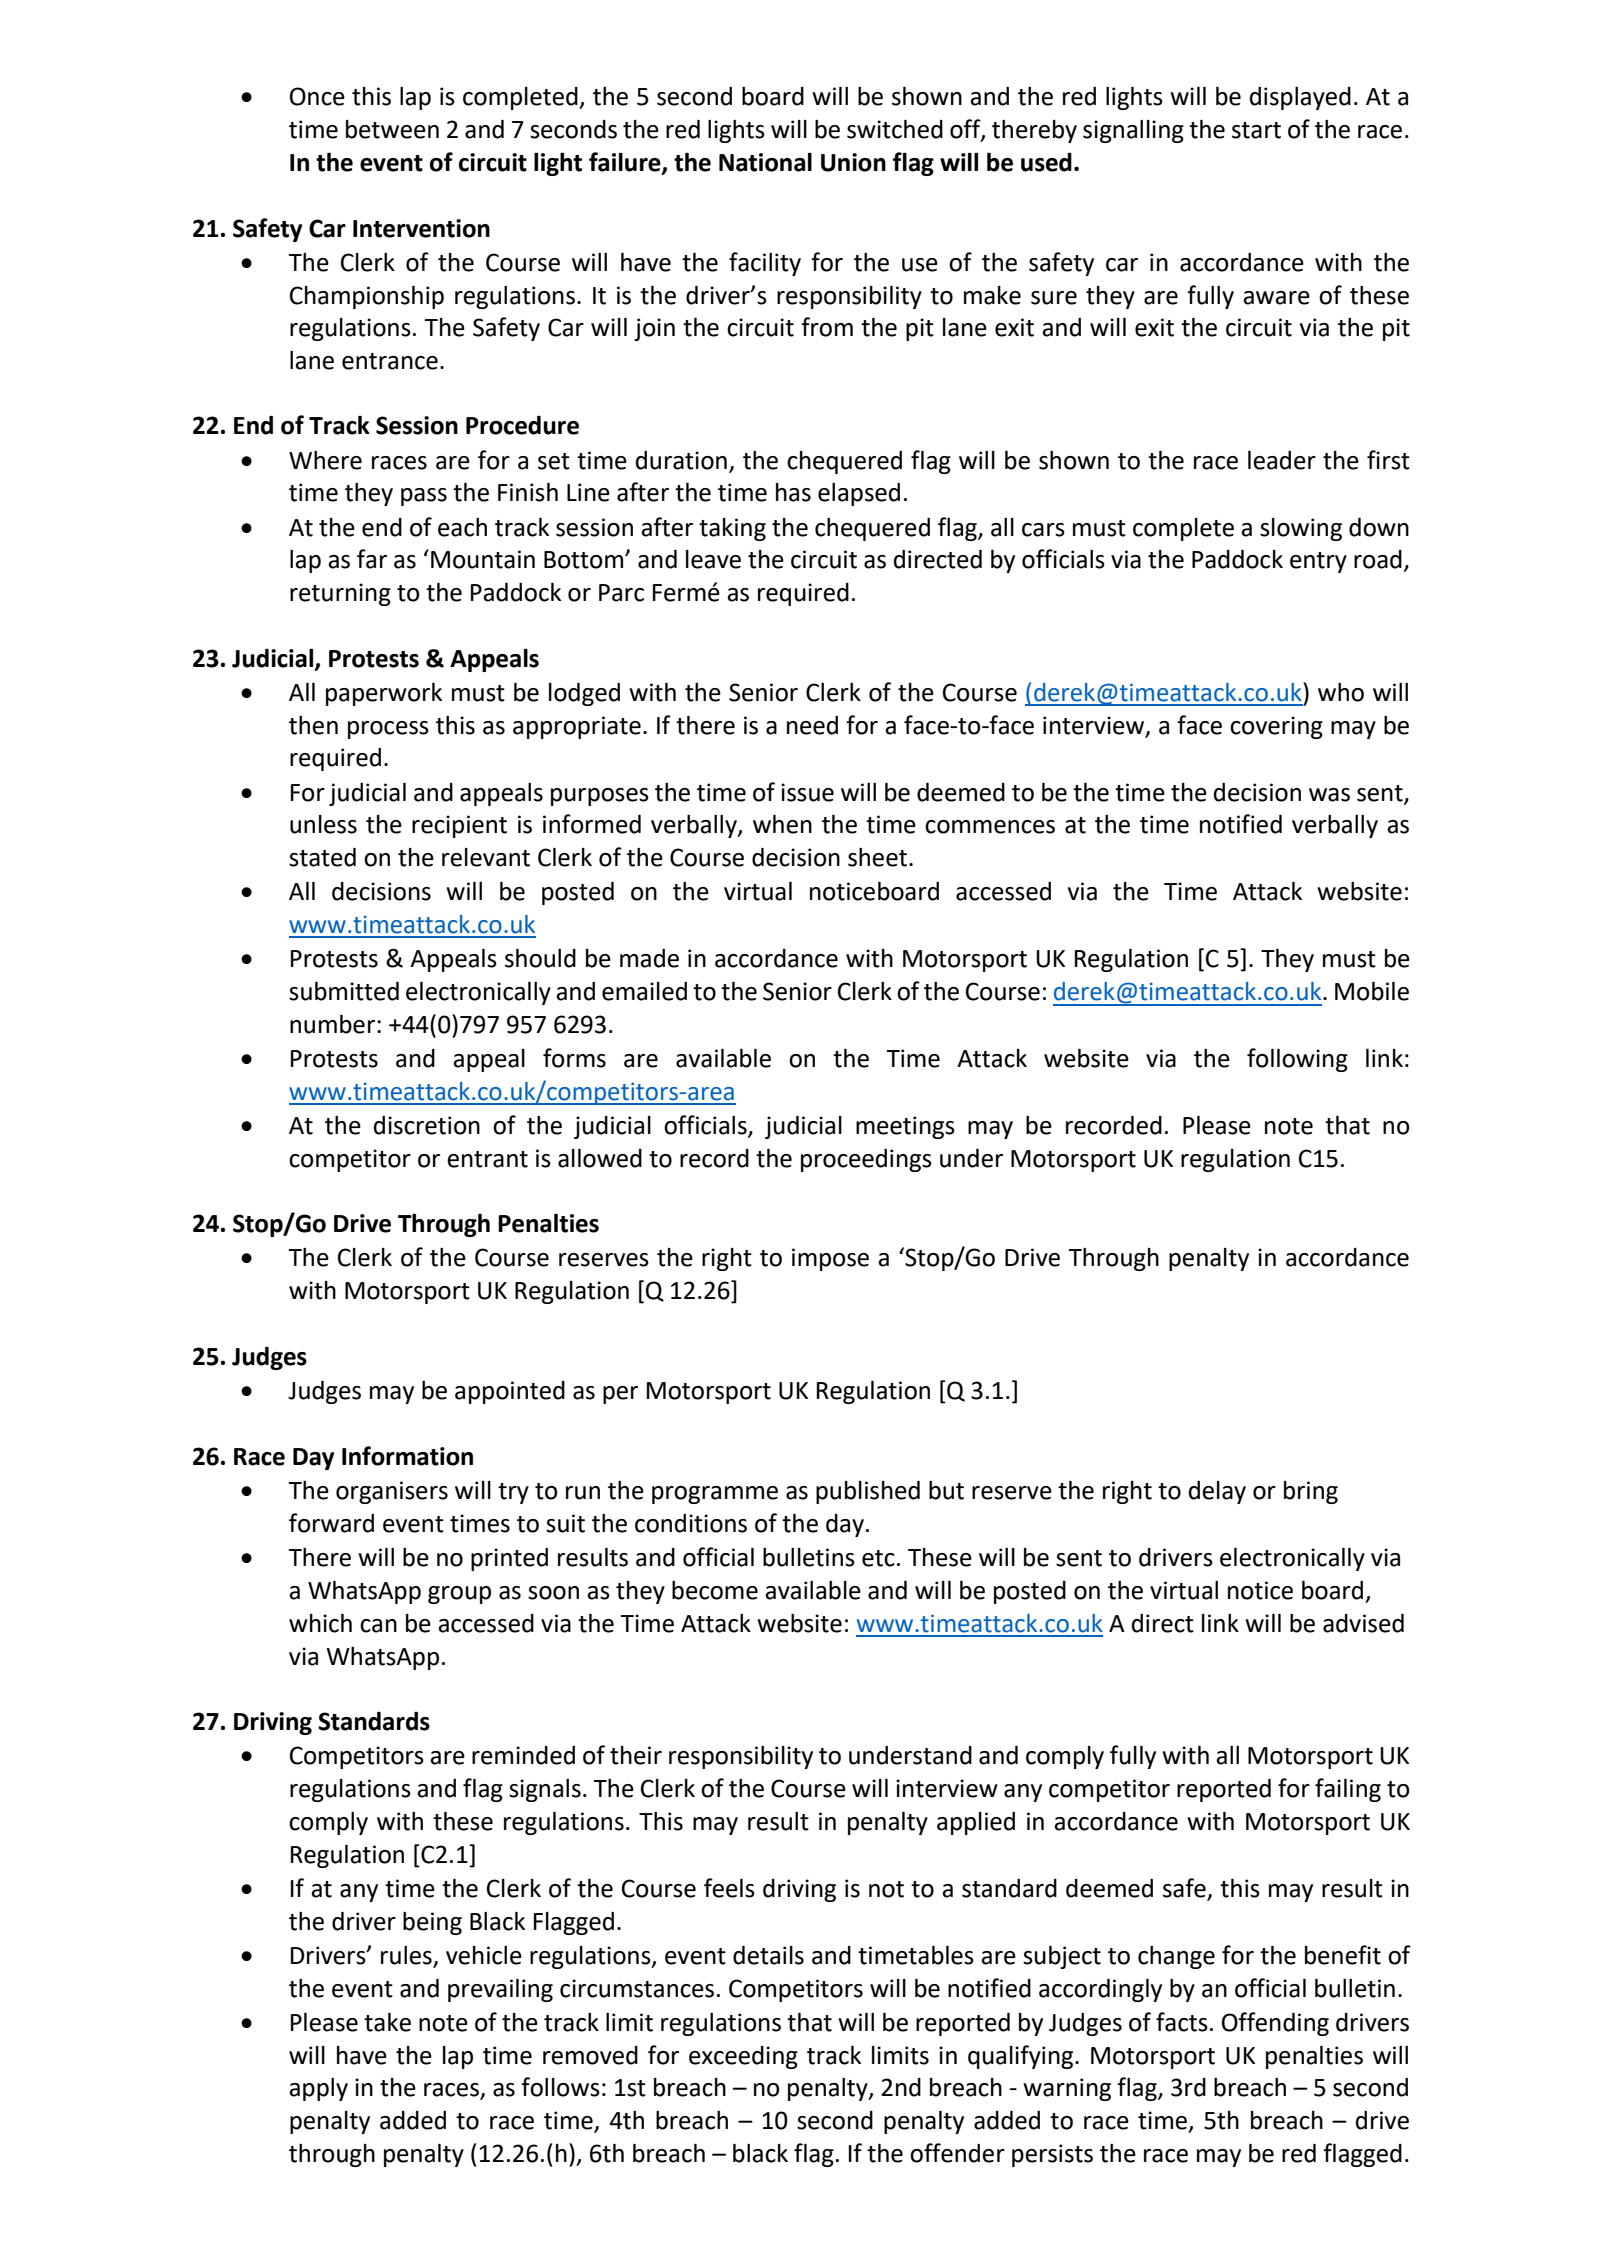  Describe the element at coordinates (392, 129) in the document. I see `between` at that location.
